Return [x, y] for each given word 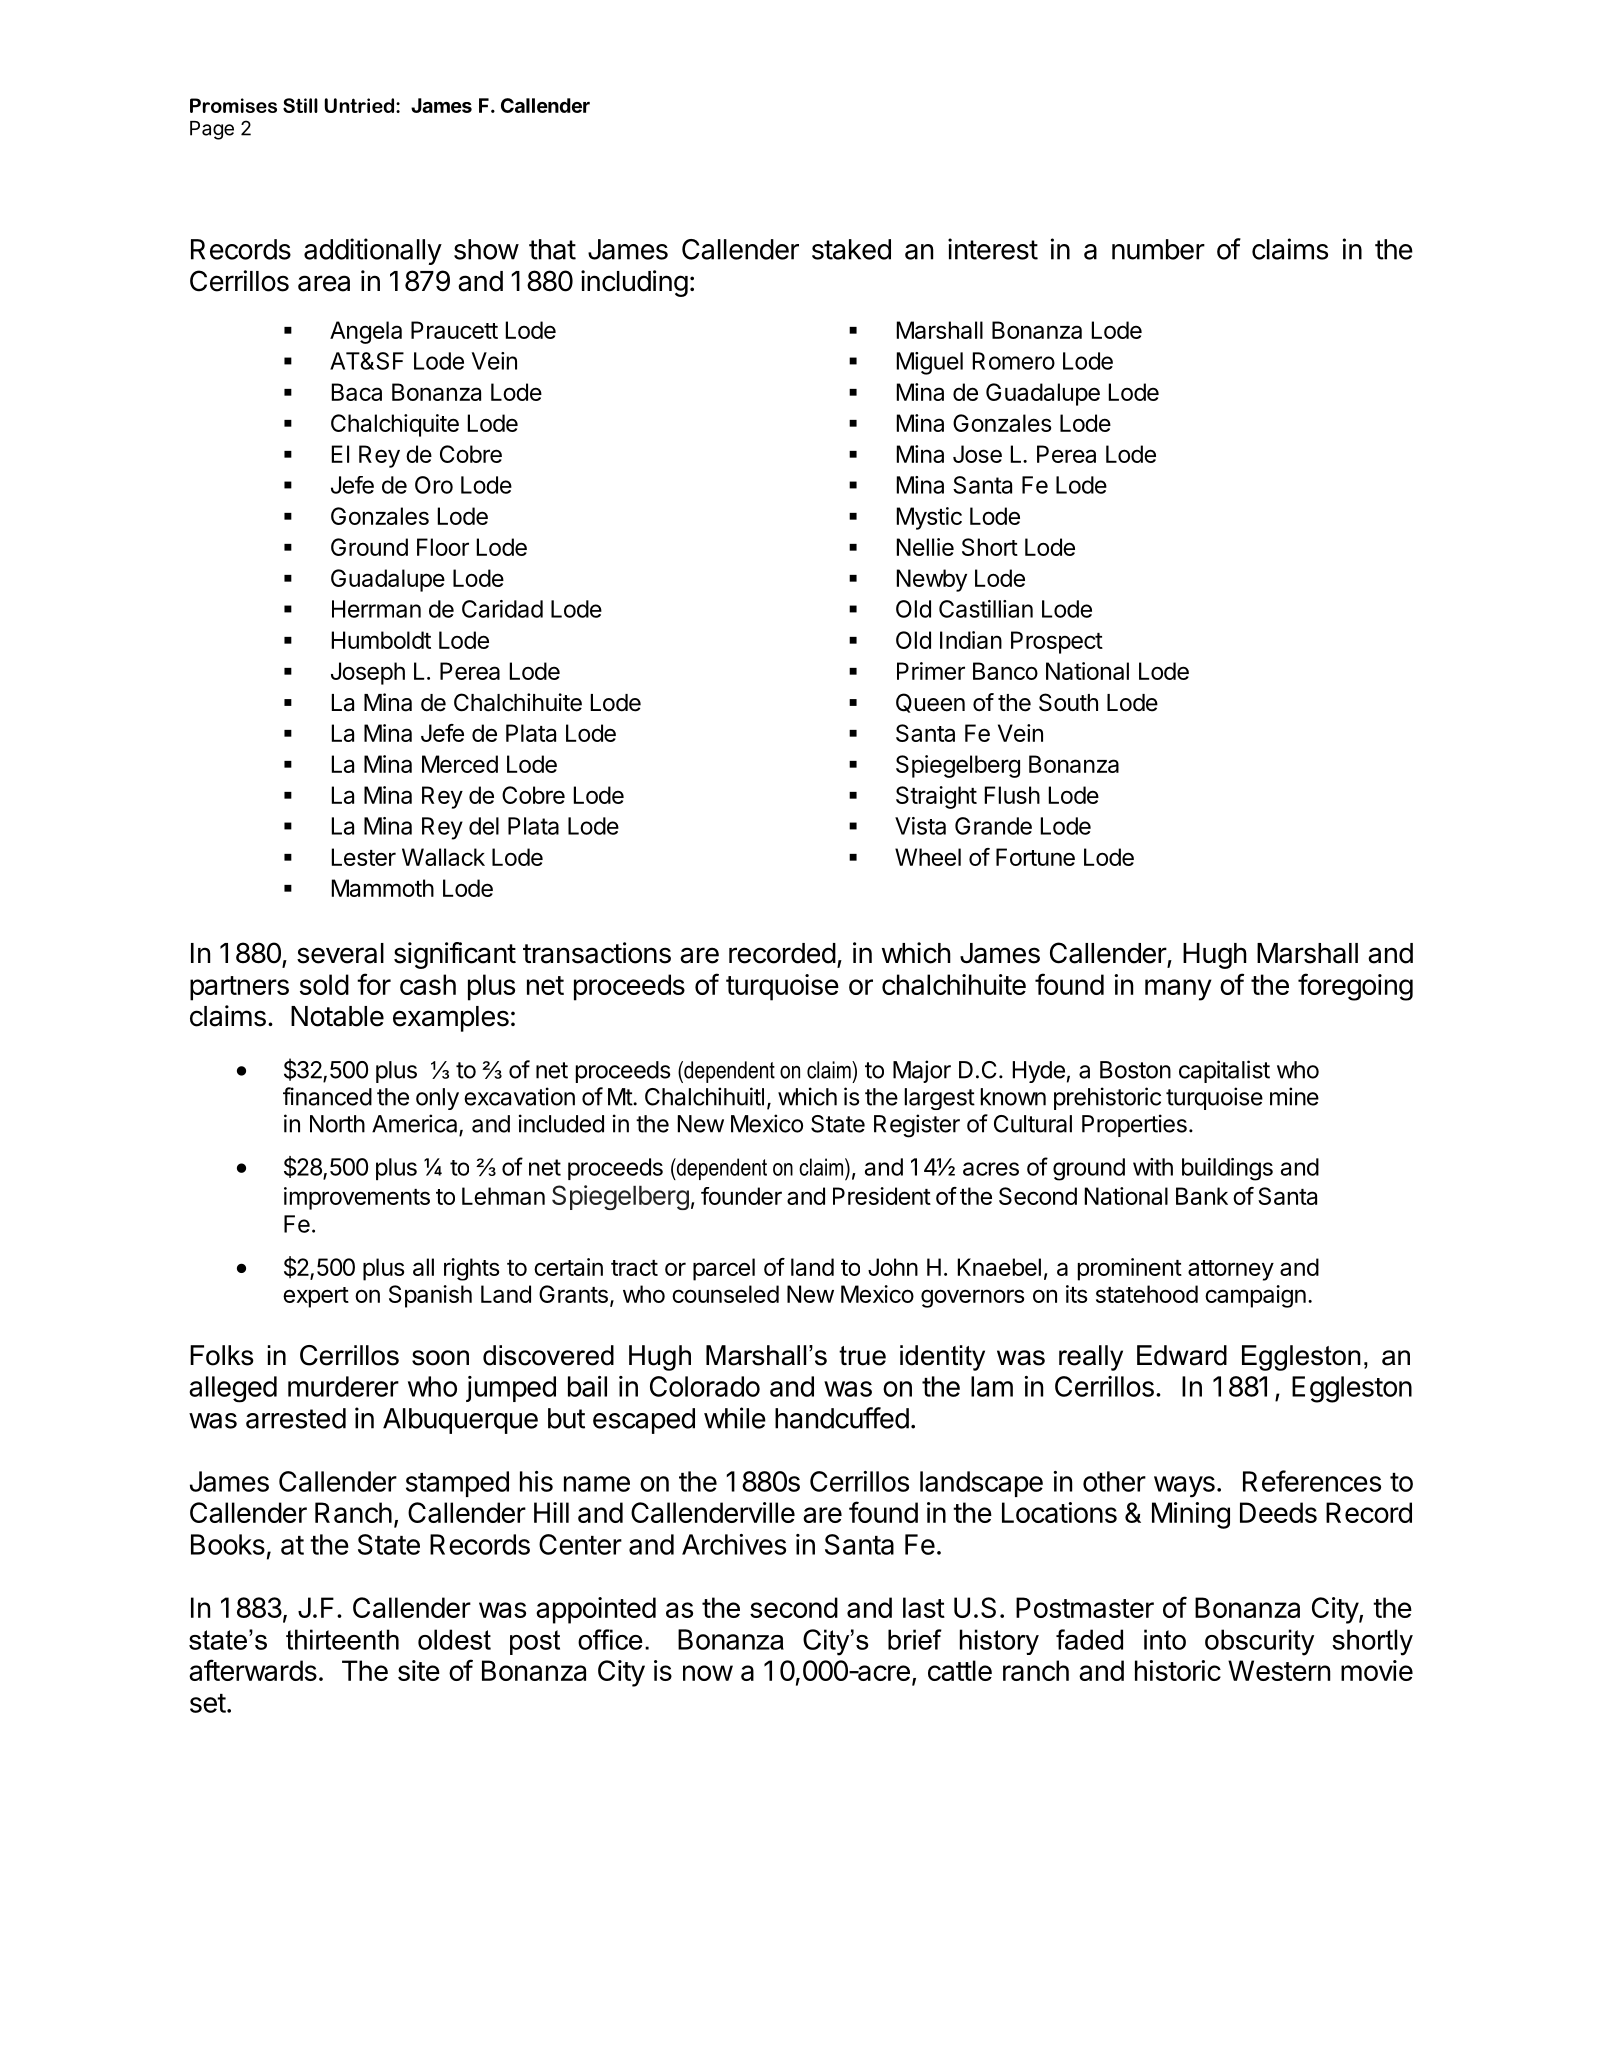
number [1158, 249]
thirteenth [342, 1639]
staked [851, 249]
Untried [361, 105]
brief [915, 1639]
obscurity [1259, 1642]
